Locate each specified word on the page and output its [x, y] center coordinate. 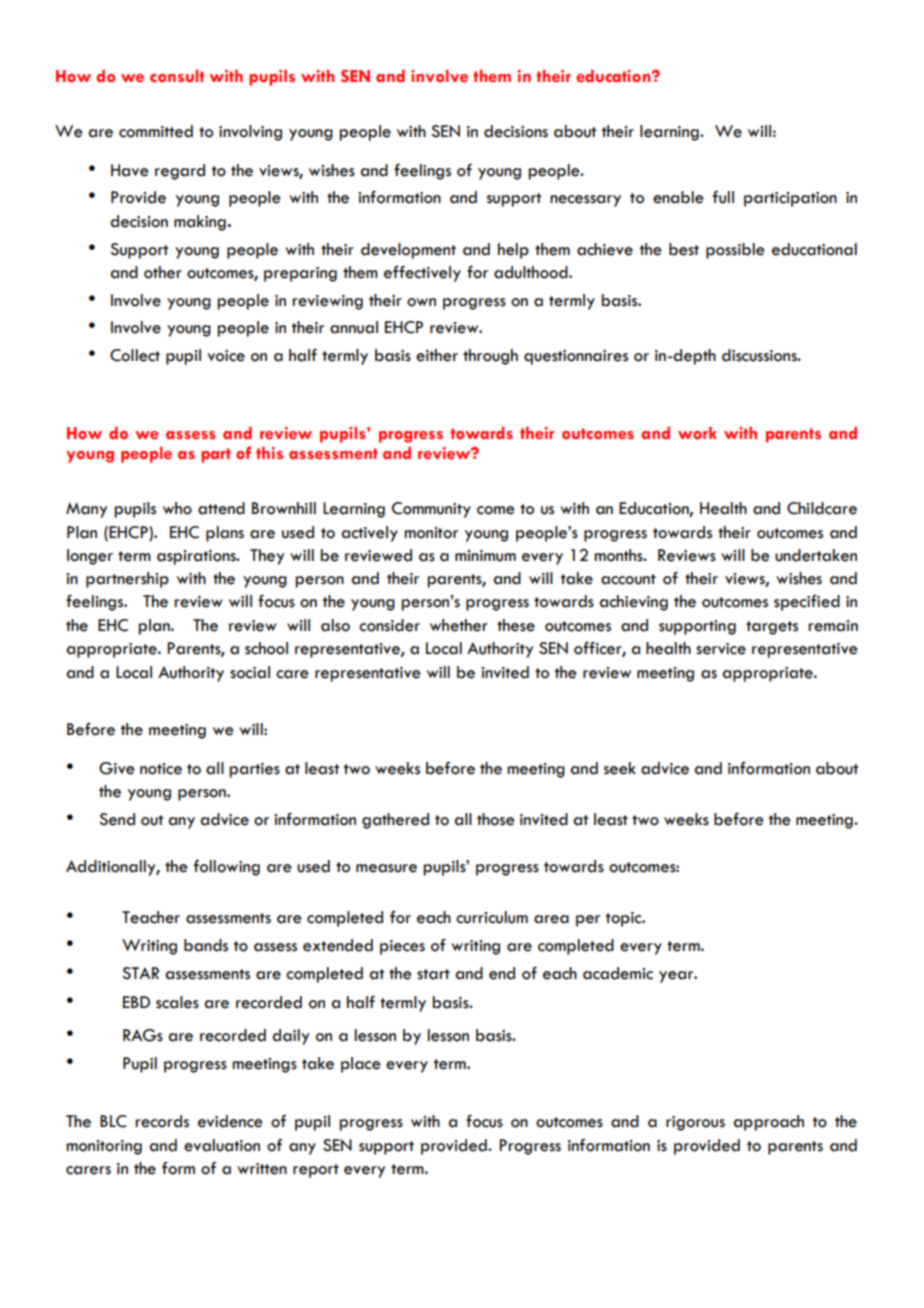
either [437, 355]
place [361, 1065]
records [162, 1121]
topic [625, 919]
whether [459, 625]
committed [156, 131]
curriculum [492, 917]
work [697, 433]
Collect [135, 355]
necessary [585, 201]
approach [769, 1123]
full [723, 197]
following [226, 867]
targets [772, 628]
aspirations [197, 557]
